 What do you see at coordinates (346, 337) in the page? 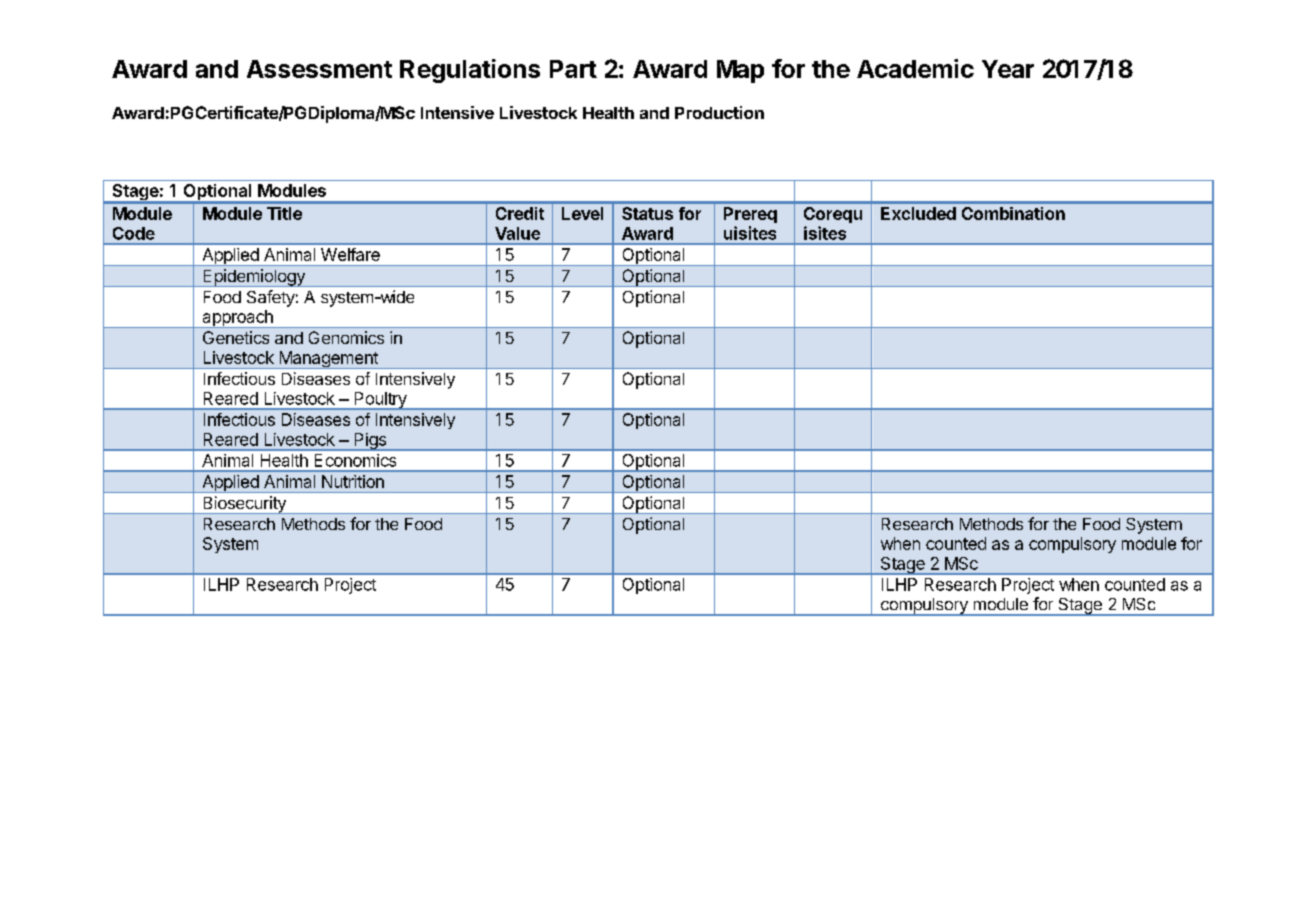
I see `Genomics` at bounding box center [346, 337].
